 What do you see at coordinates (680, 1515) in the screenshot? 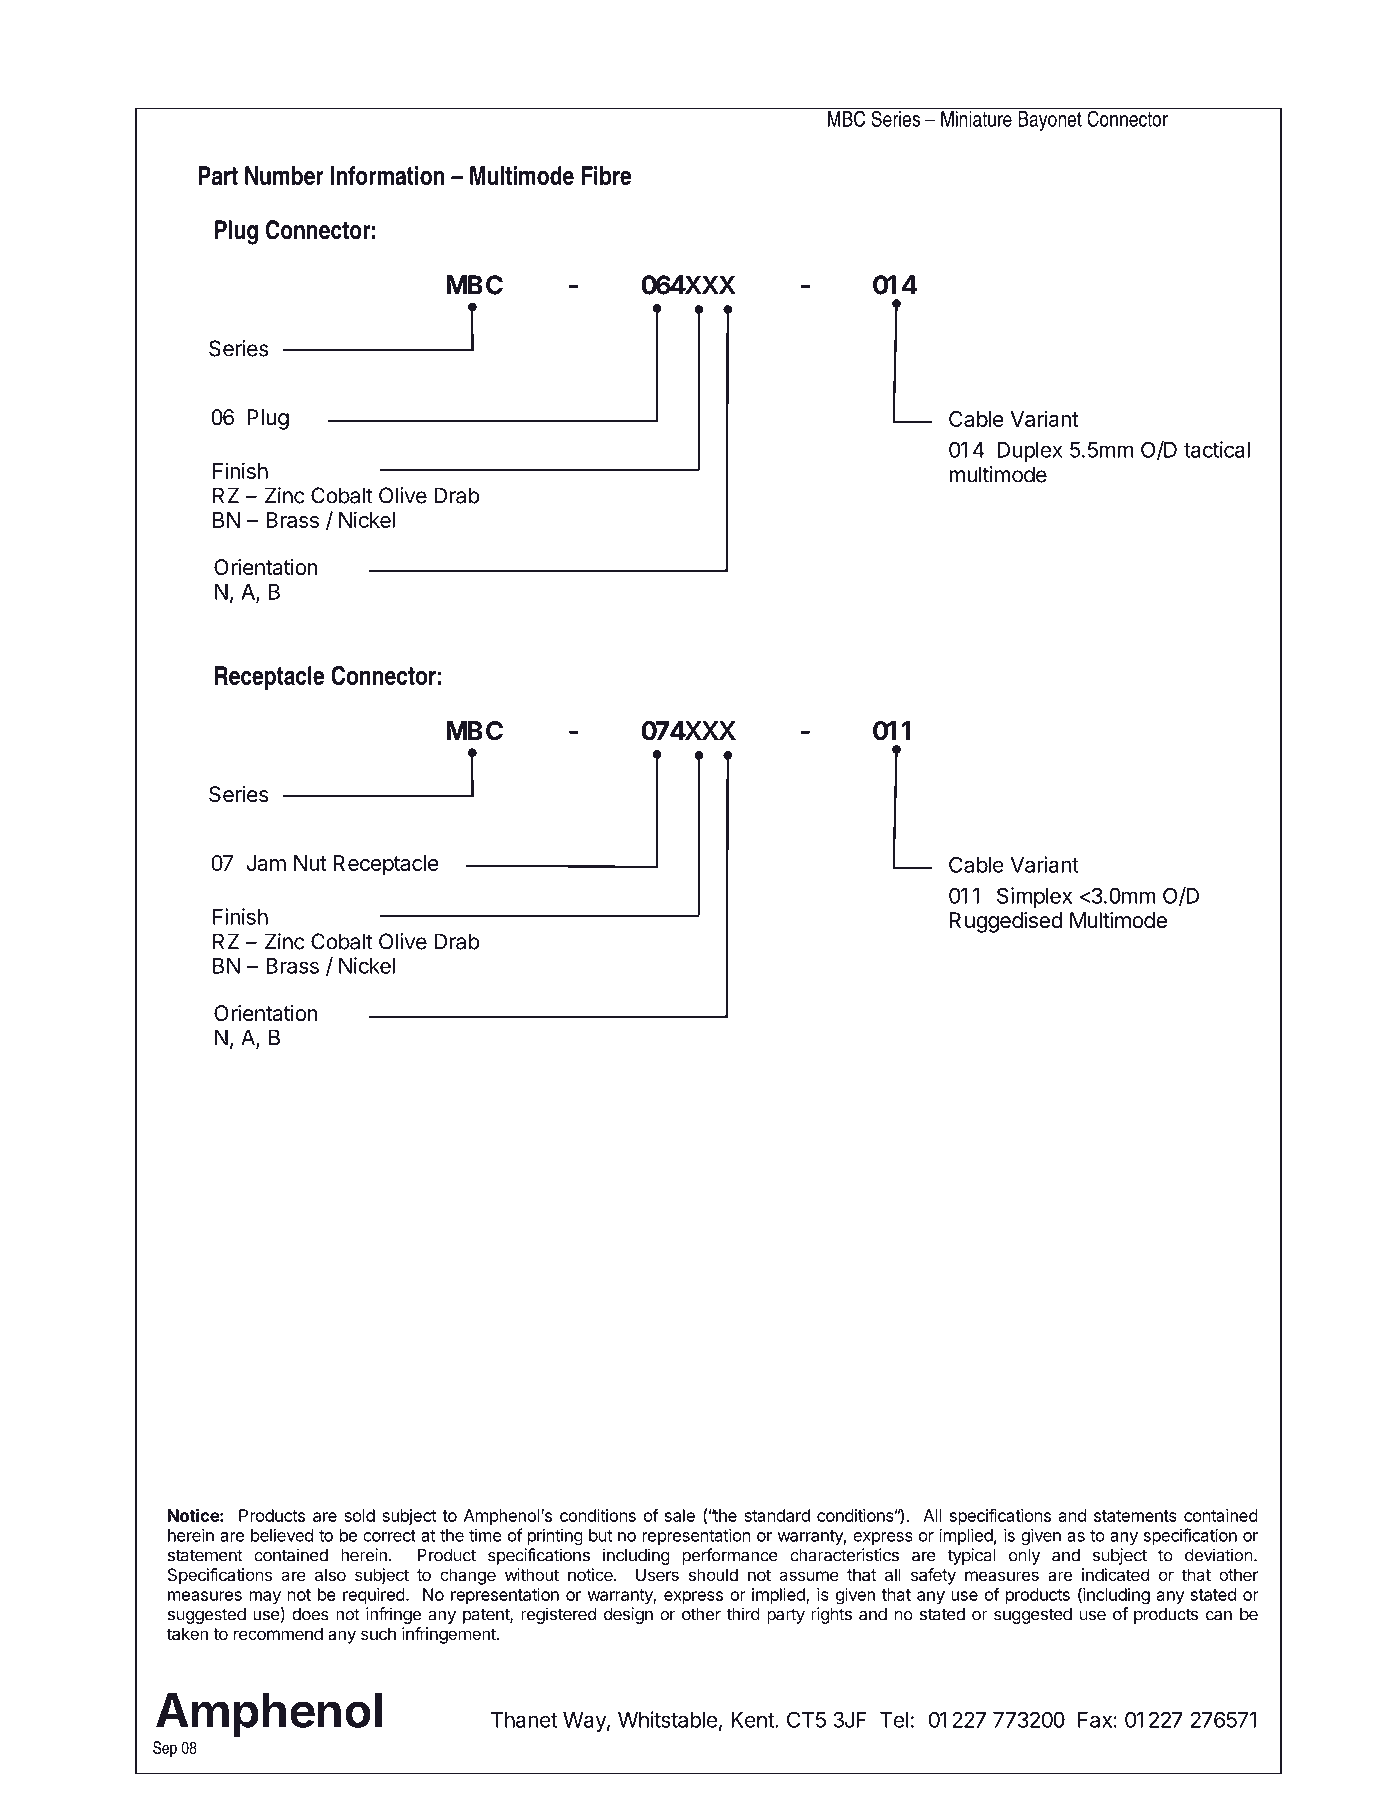
I see `sale` at bounding box center [680, 1515].
